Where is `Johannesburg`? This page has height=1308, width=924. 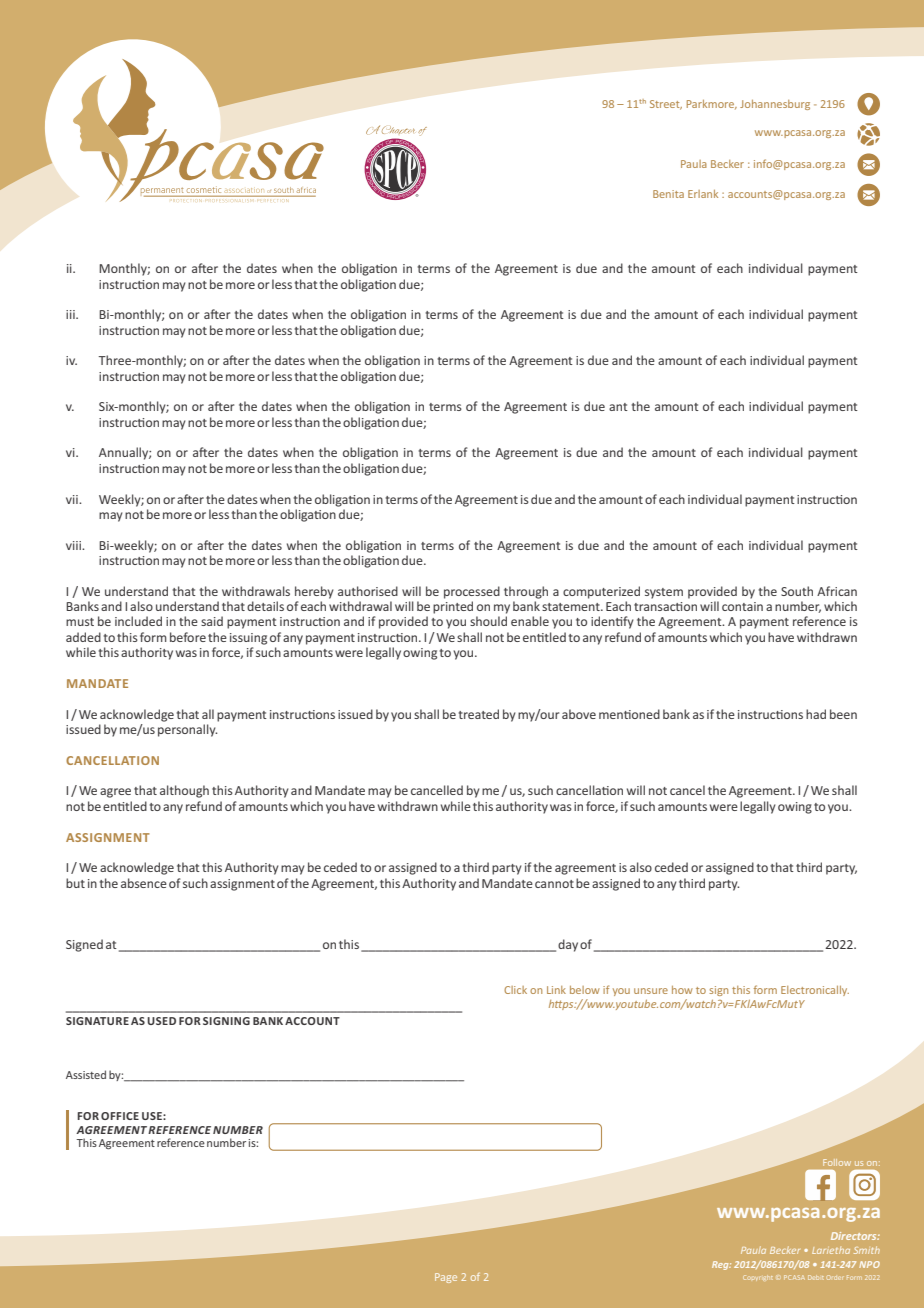
Johannesburg is located at coordinates (775, 105).
